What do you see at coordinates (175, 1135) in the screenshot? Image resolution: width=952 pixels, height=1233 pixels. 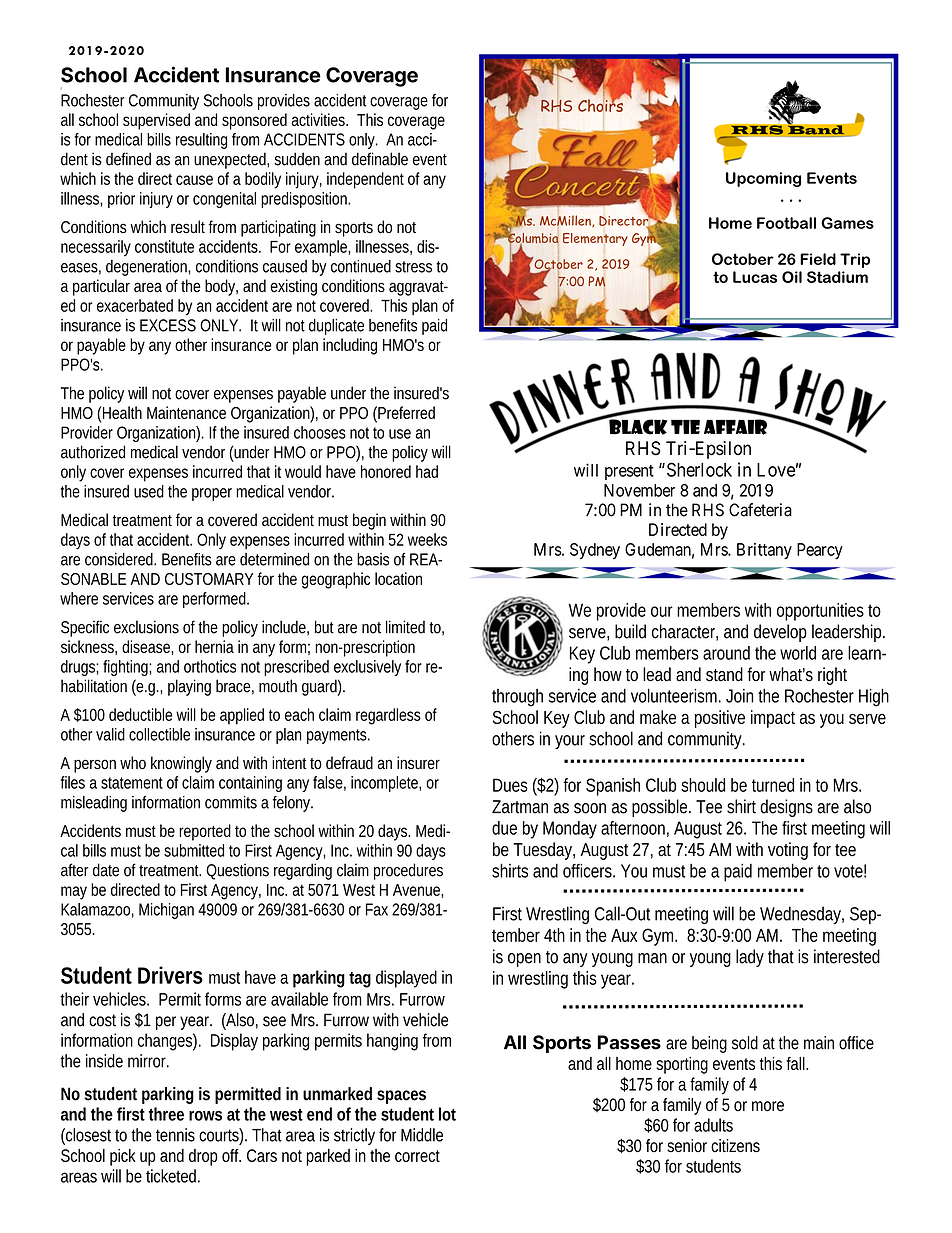 I see `tennis` at bounding box center [175, 1135].
